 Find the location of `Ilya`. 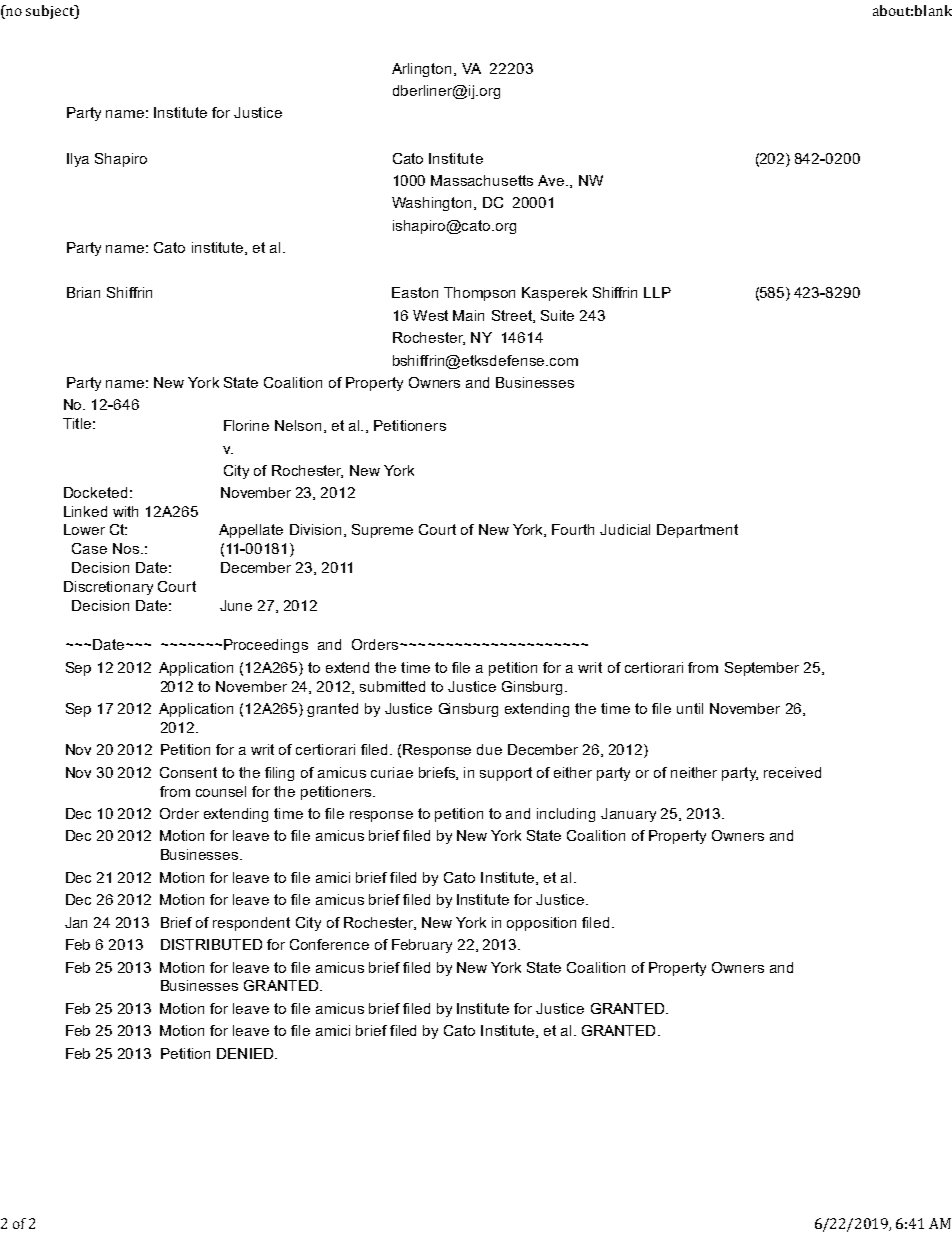

Ilya is located at coordinates (78, 160).
